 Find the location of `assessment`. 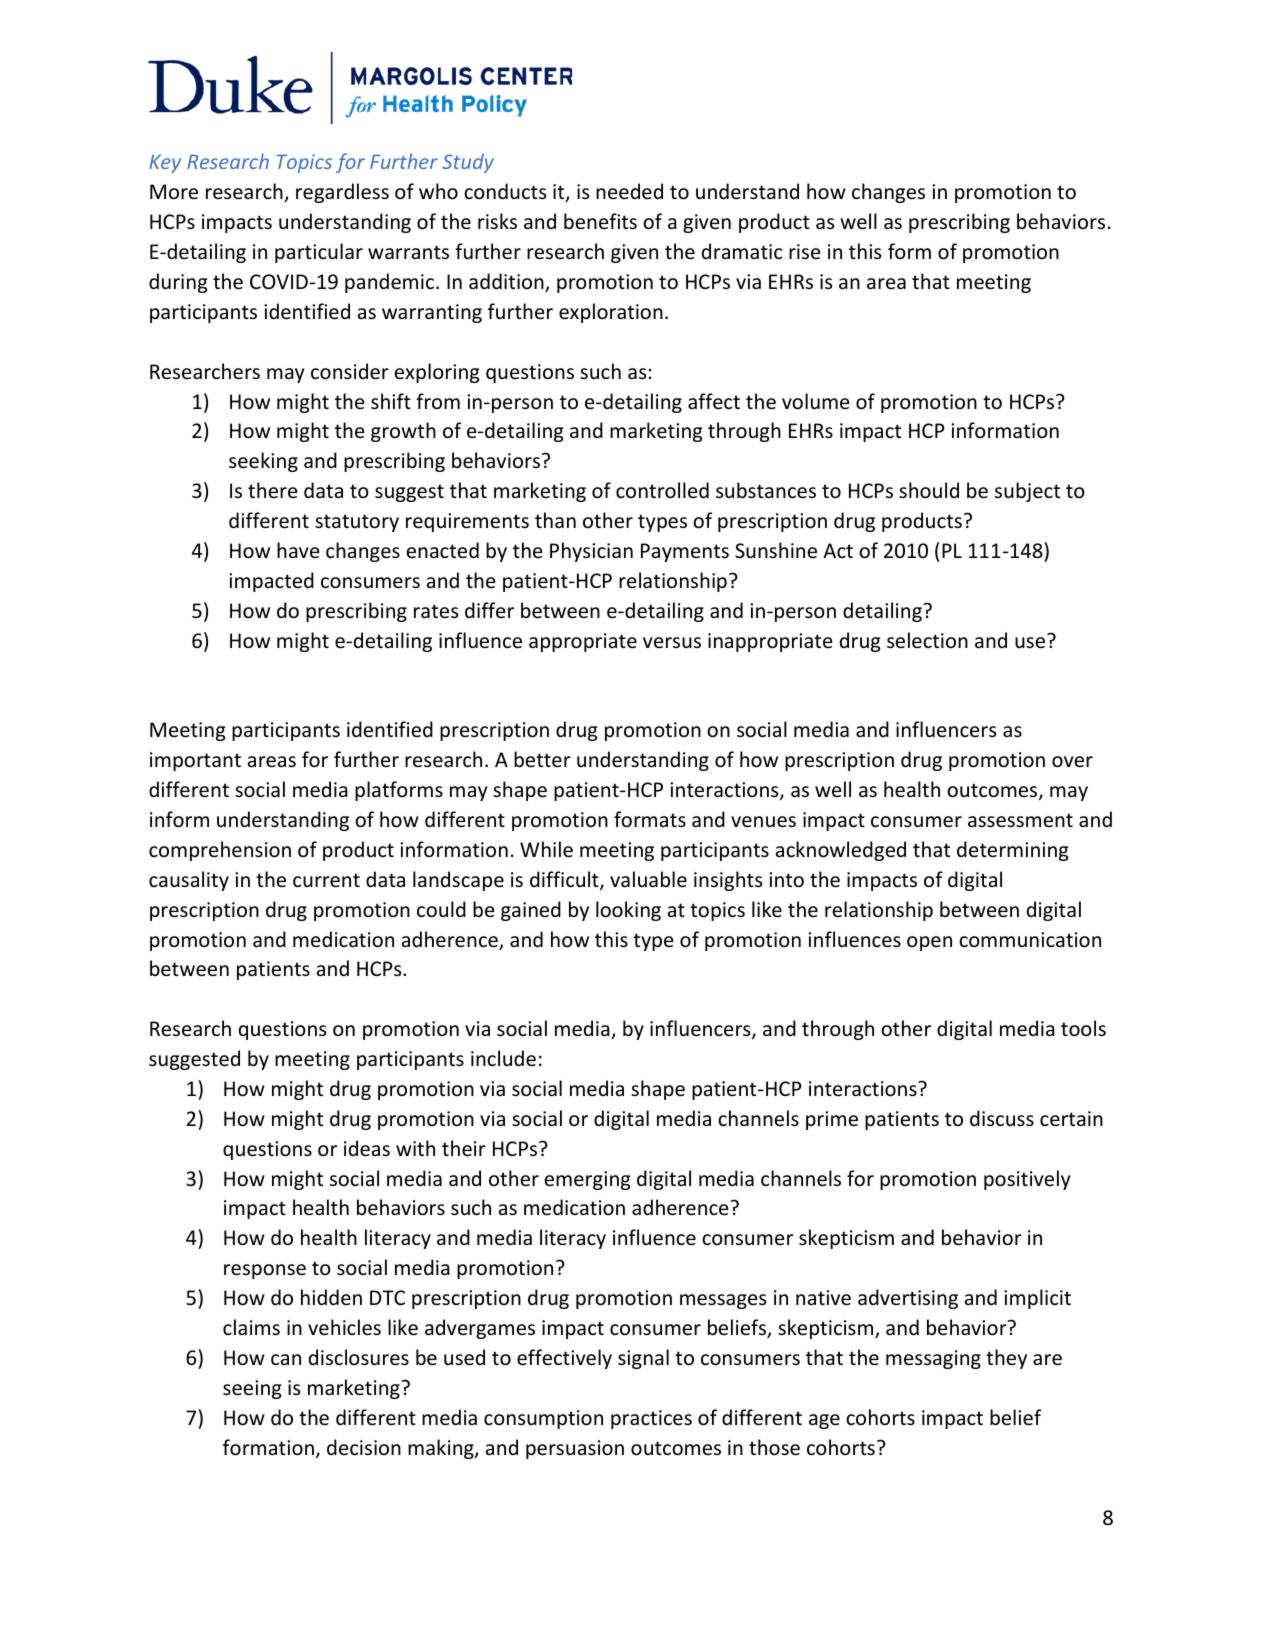

assessment is located at coordinates (1020, 820).
